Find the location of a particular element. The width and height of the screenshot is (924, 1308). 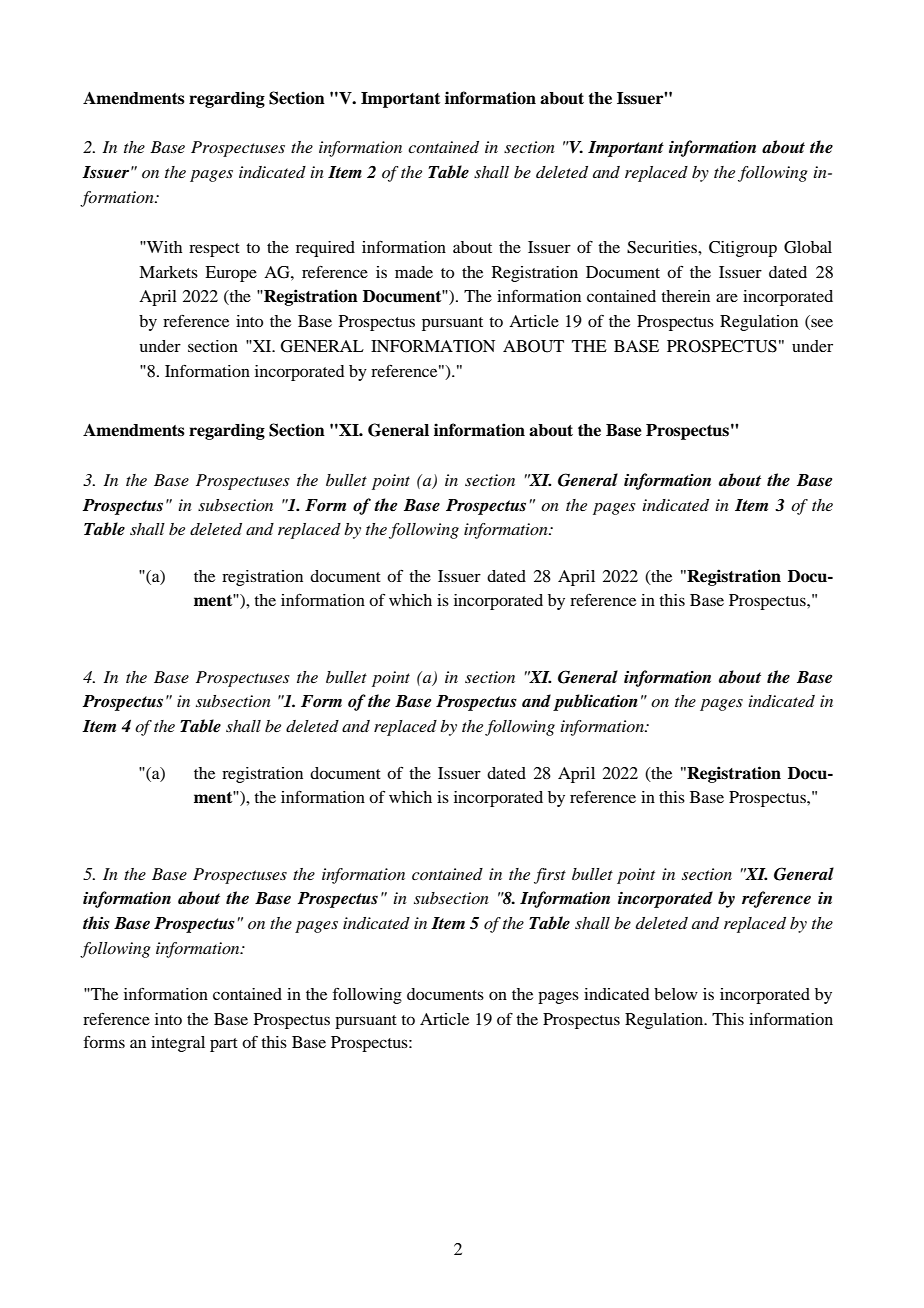

part is located at coordinates (224, 1045).
